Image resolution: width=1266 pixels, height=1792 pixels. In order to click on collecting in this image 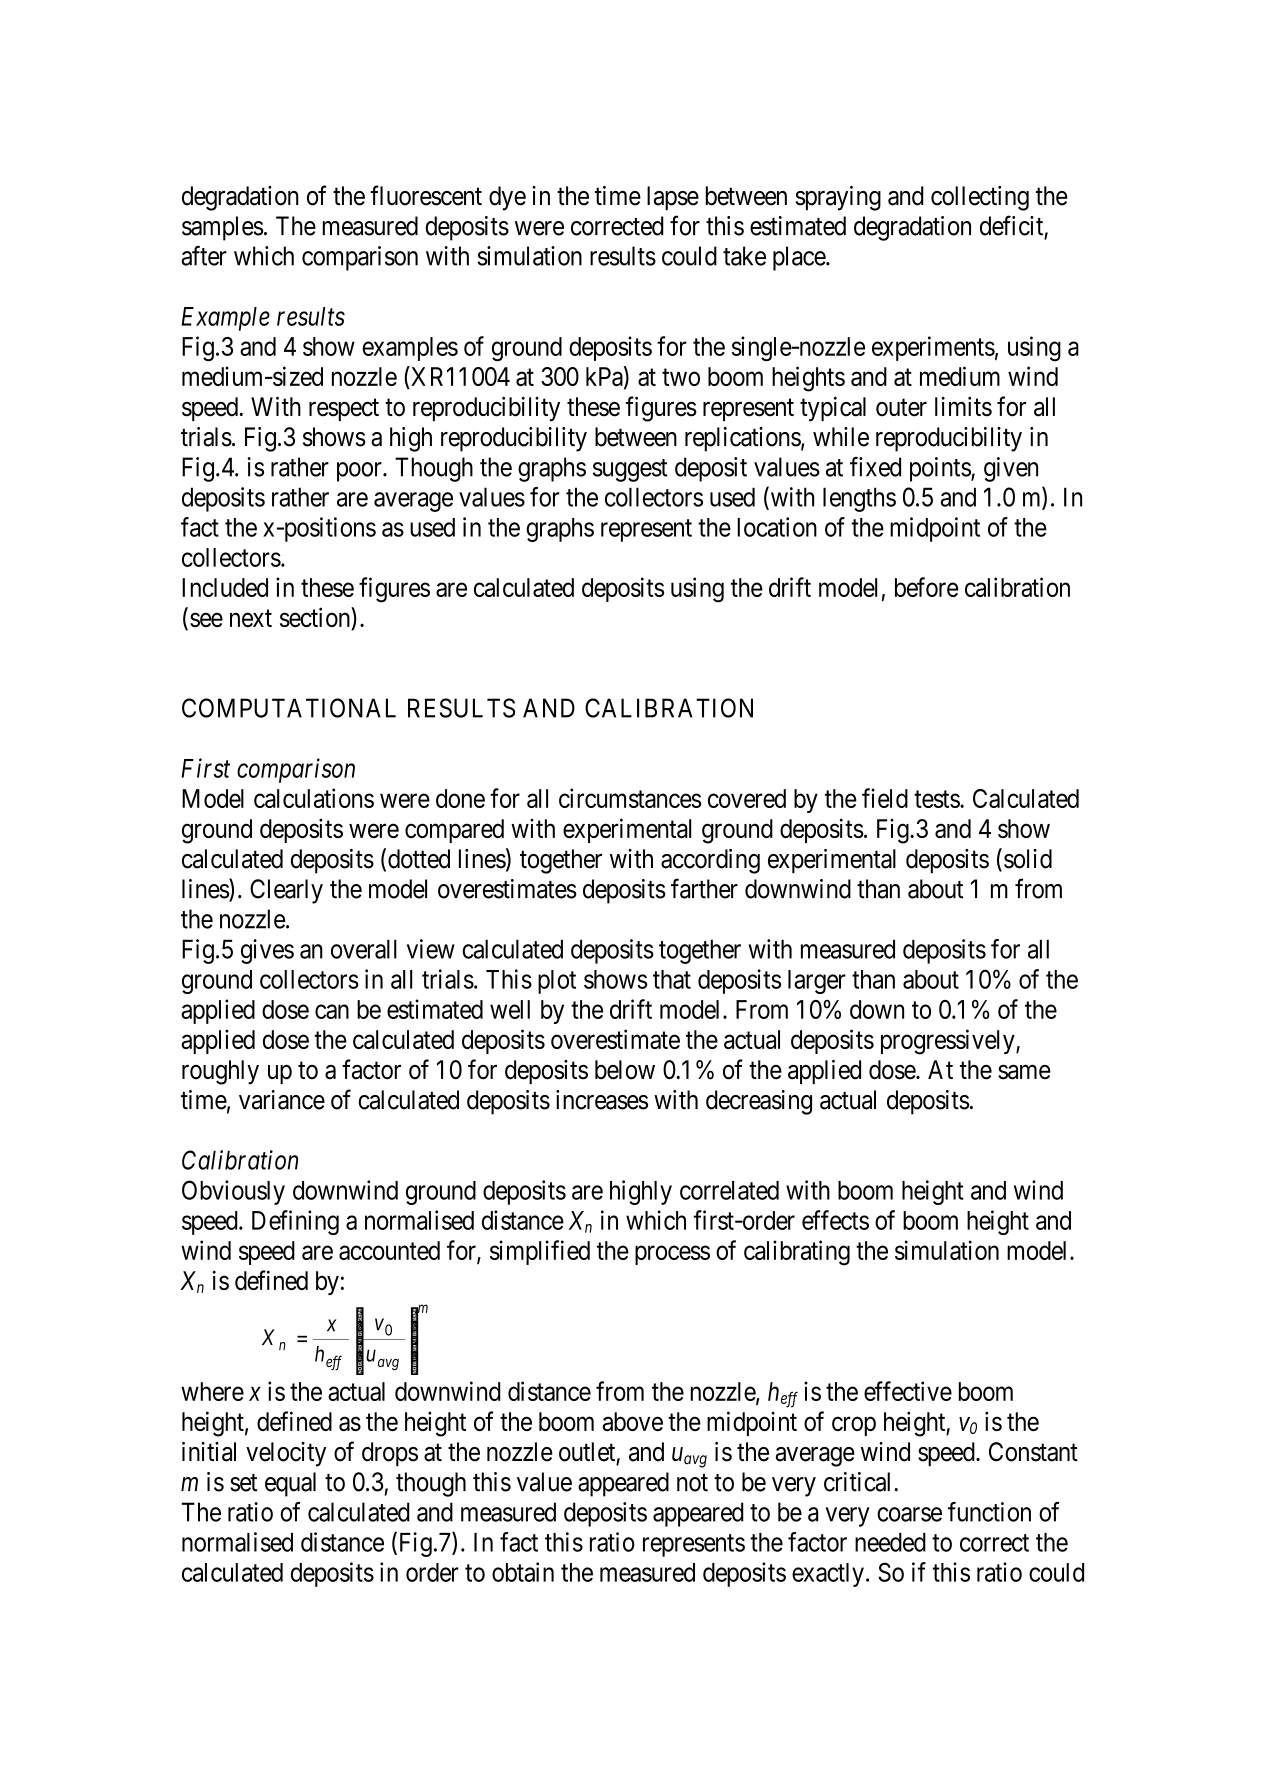, I will do `click(980, 198)`.
